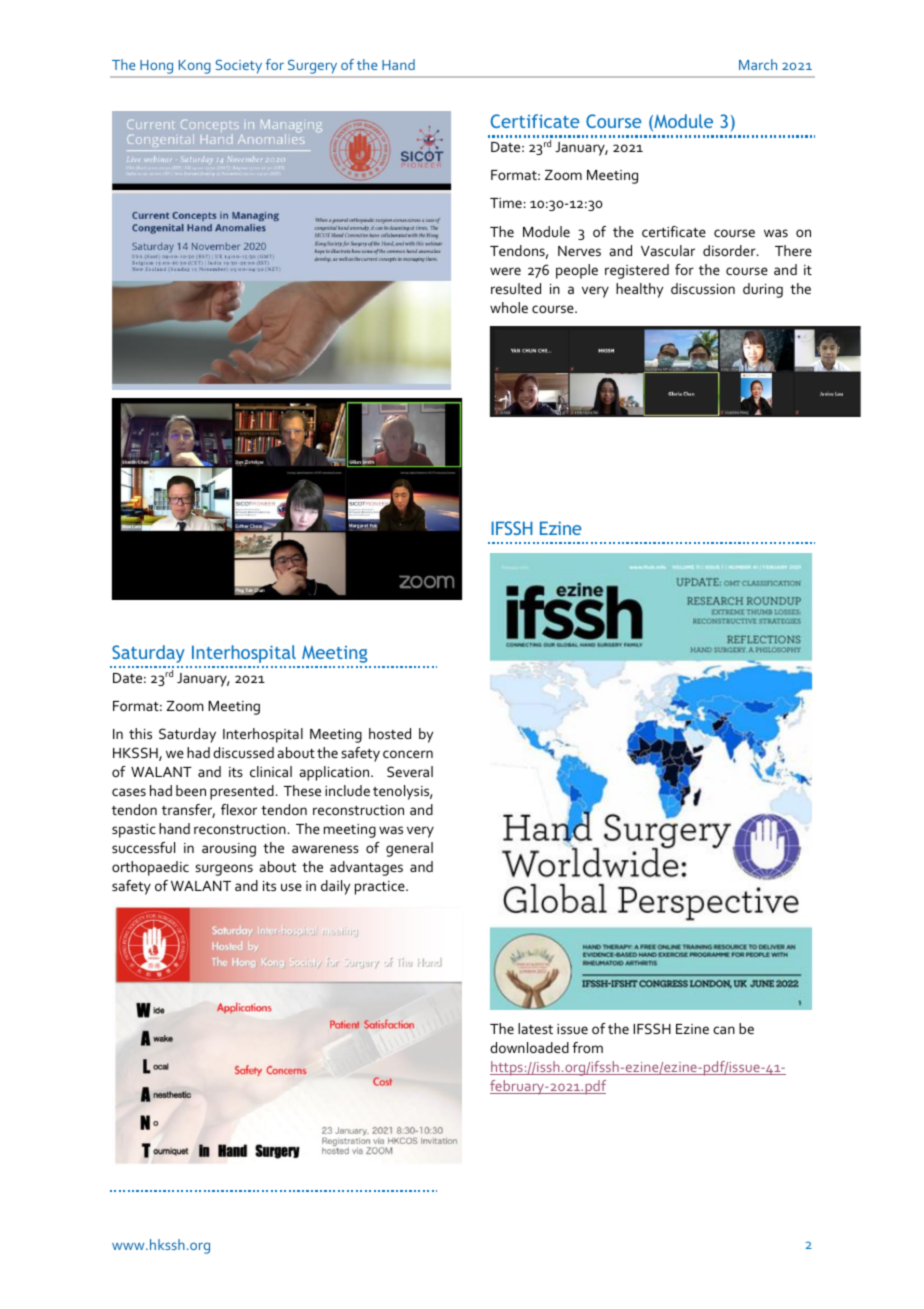  What do you see at coordinates (758, 64) in the document?
I see `March` at bounding box center [758, 64].
